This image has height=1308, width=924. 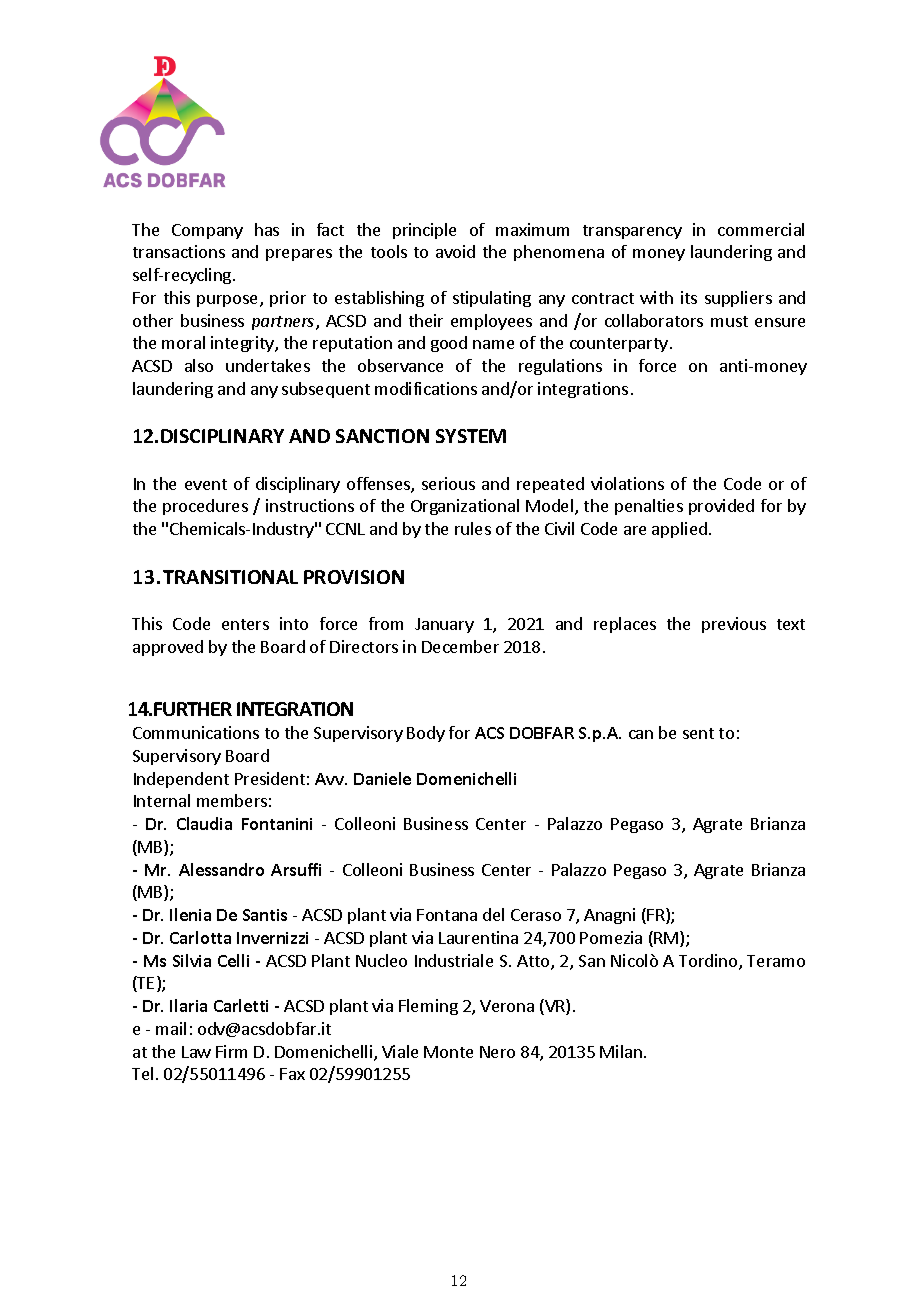 What do you see at coordinates (207, 231) in the image?
I see `Company` at bounding box center [207, 231].
